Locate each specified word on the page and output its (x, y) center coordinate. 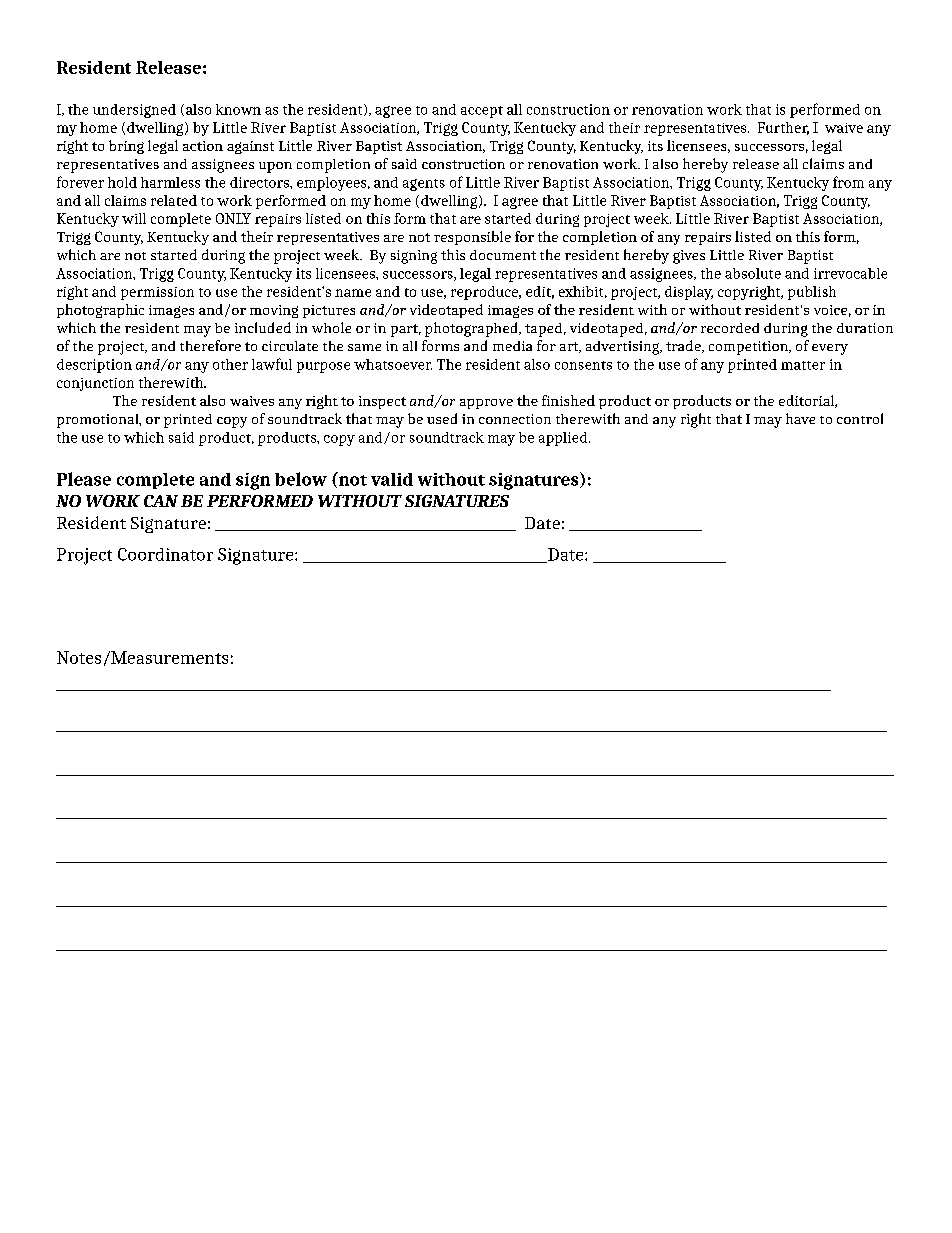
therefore (210, 345)
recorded (730, 328)
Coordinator (165, 554)
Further (783, 128)
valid (392, 479)
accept (482, 112)
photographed (472, 329)
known (238, 109)
